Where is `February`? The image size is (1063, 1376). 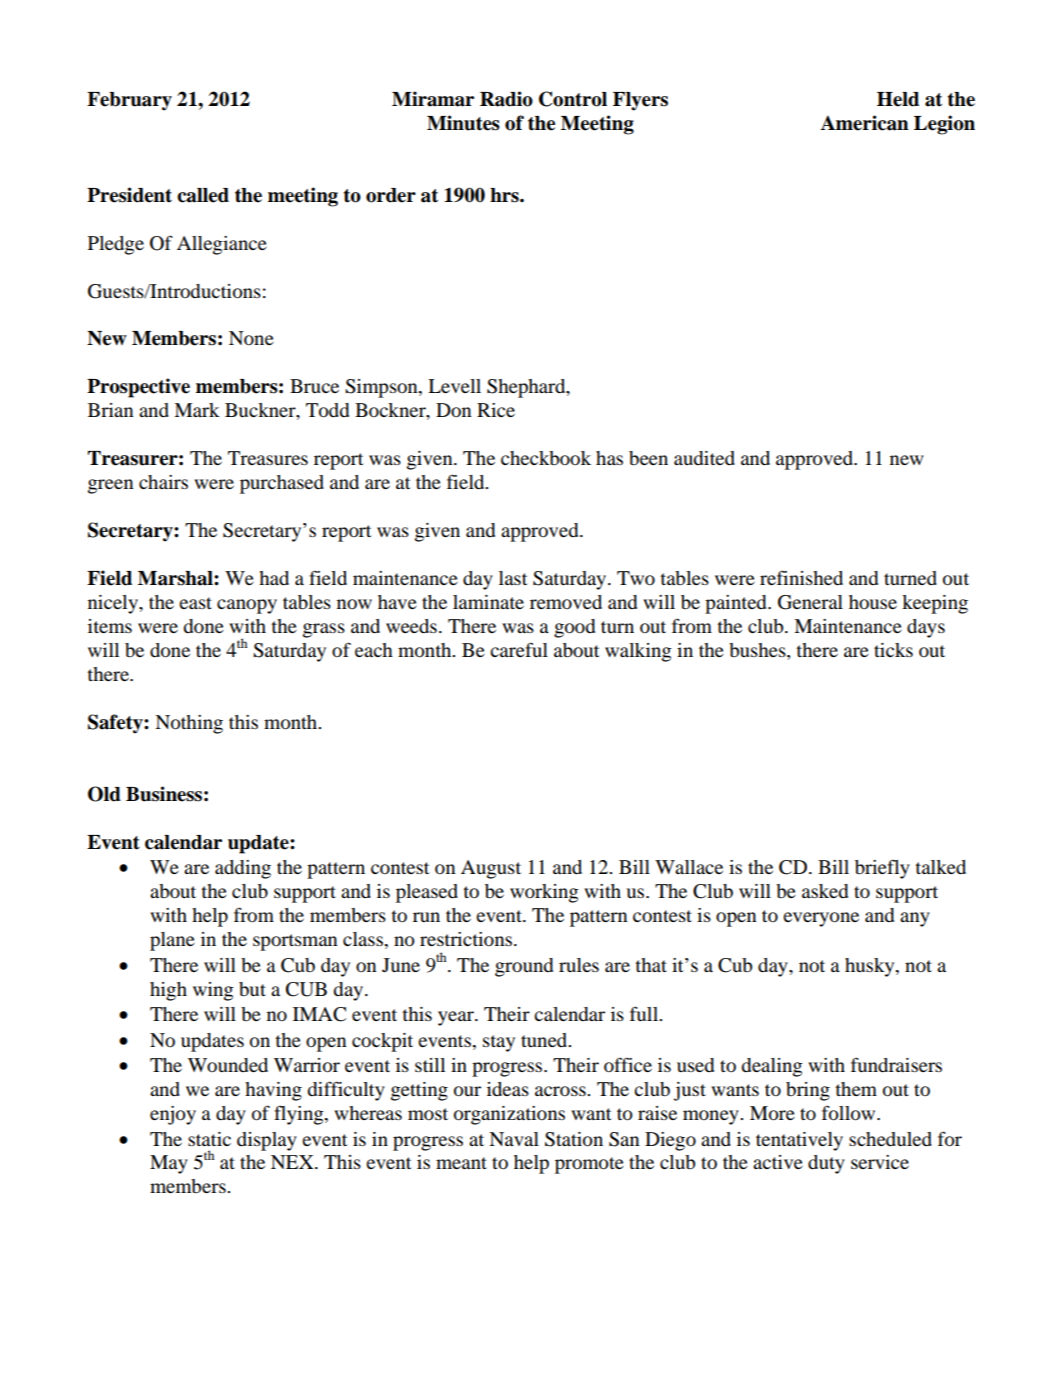 February is located at coordinates (129, 101).
